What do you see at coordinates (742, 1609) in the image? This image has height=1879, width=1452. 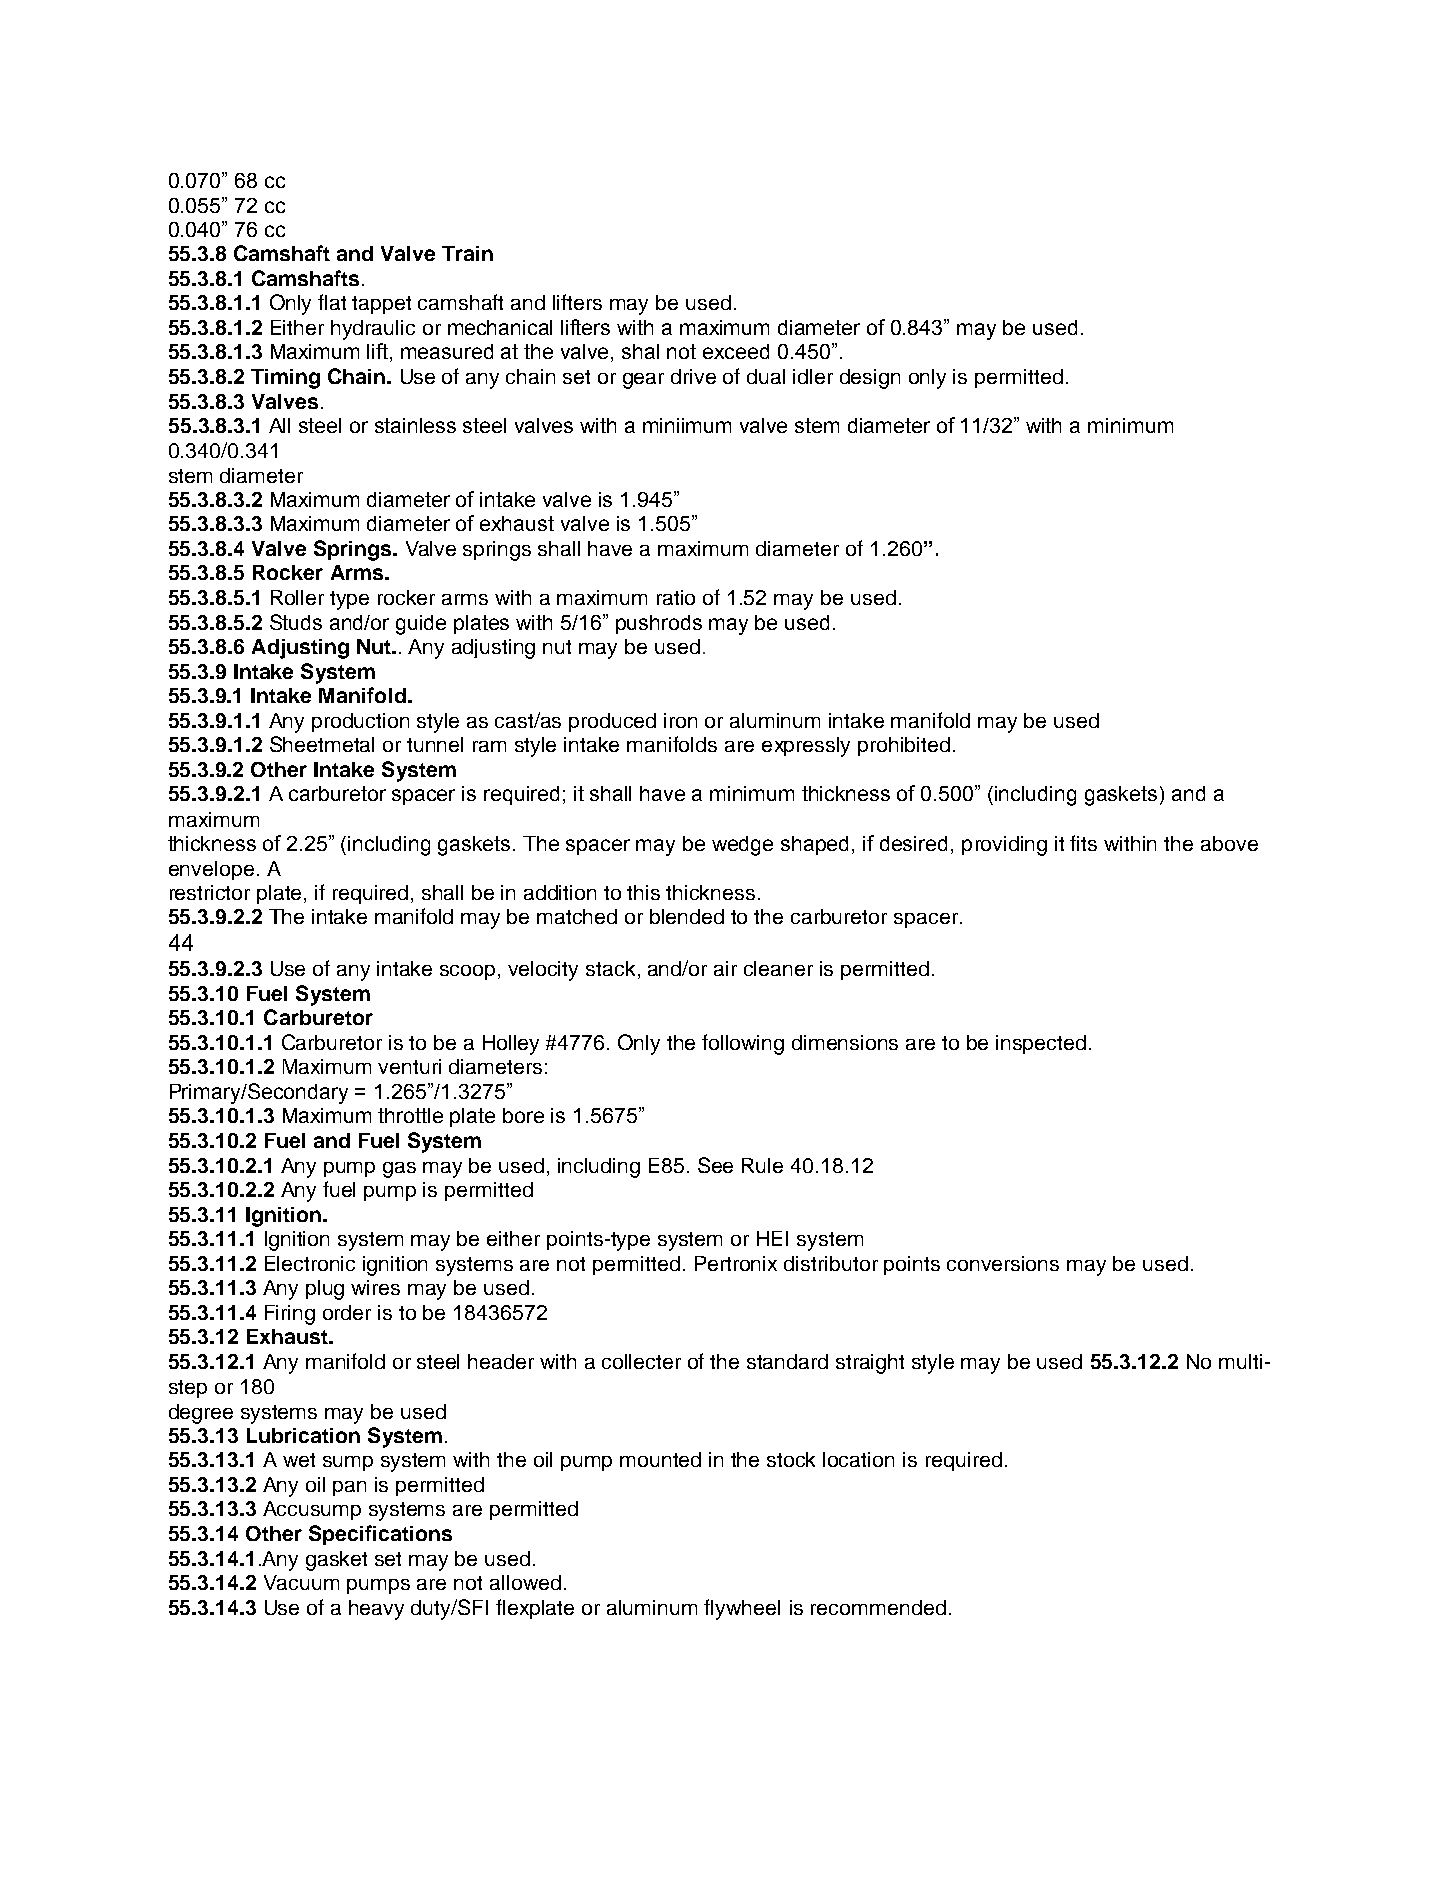 I see `flywheel` at bounding box center [742, 1609].
